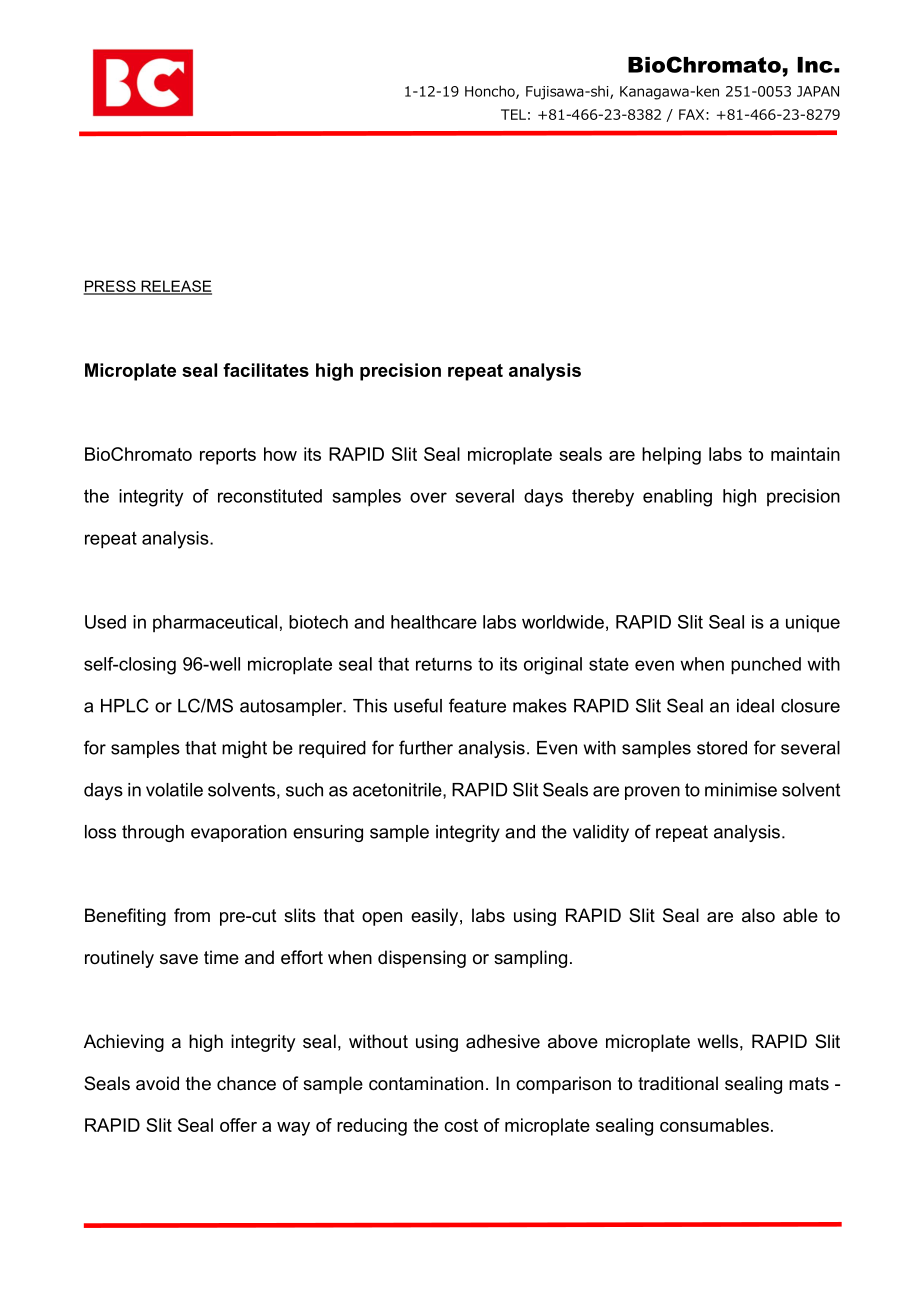  I want to click on Honcho, so click(491, 92).
